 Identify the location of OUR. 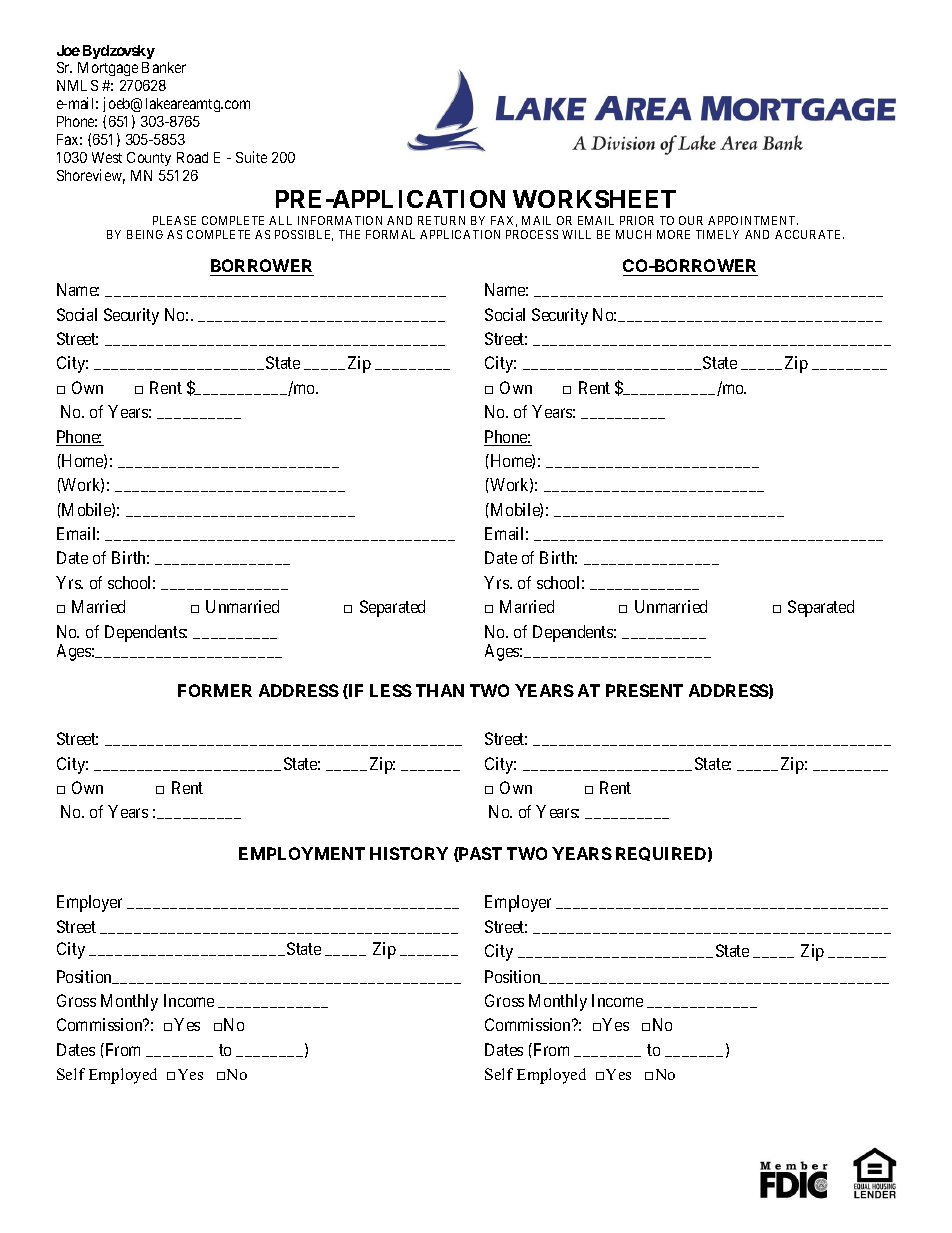
(691, 220).
